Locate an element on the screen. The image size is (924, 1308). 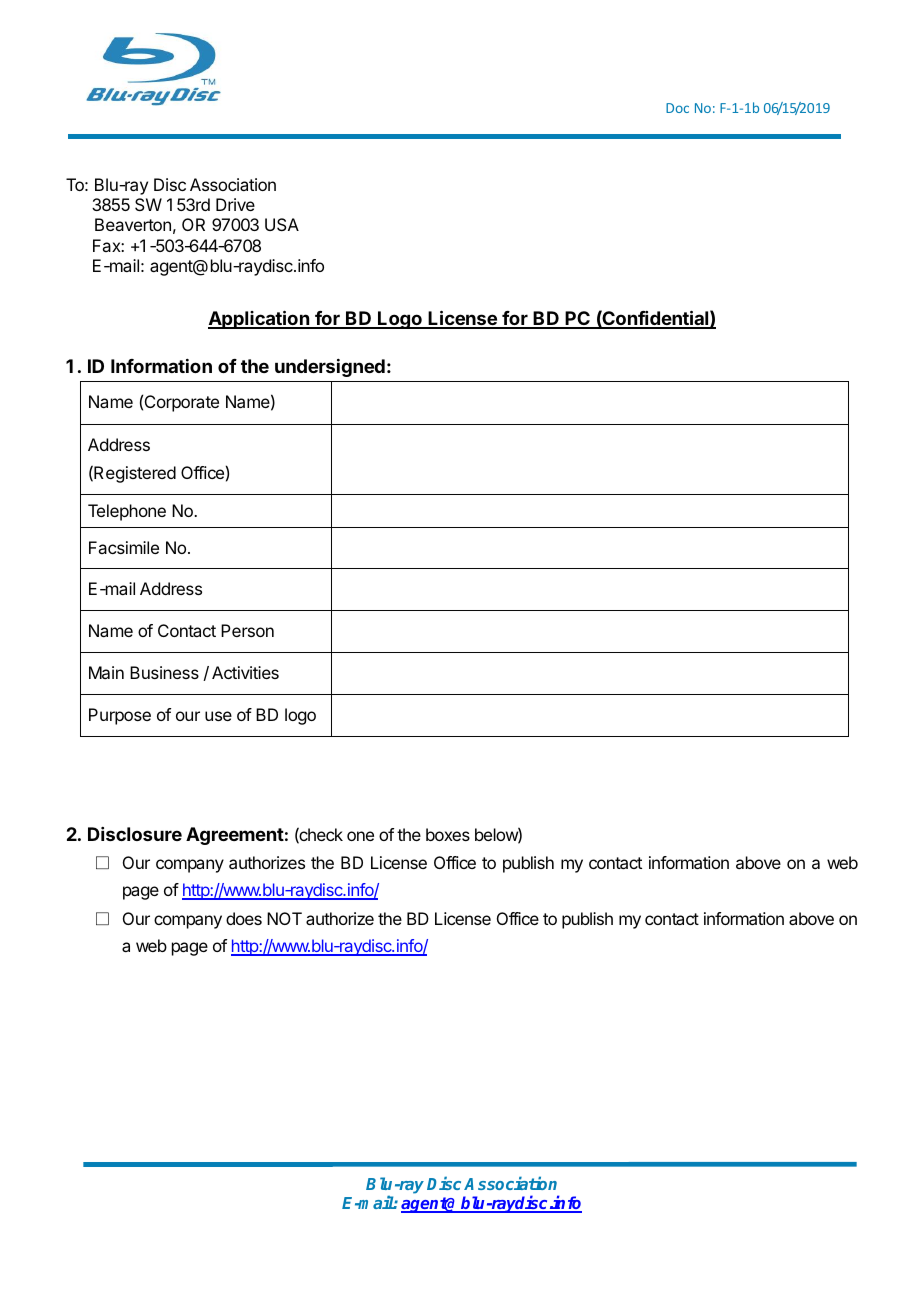
USA is located at coordinates (282, 224).
